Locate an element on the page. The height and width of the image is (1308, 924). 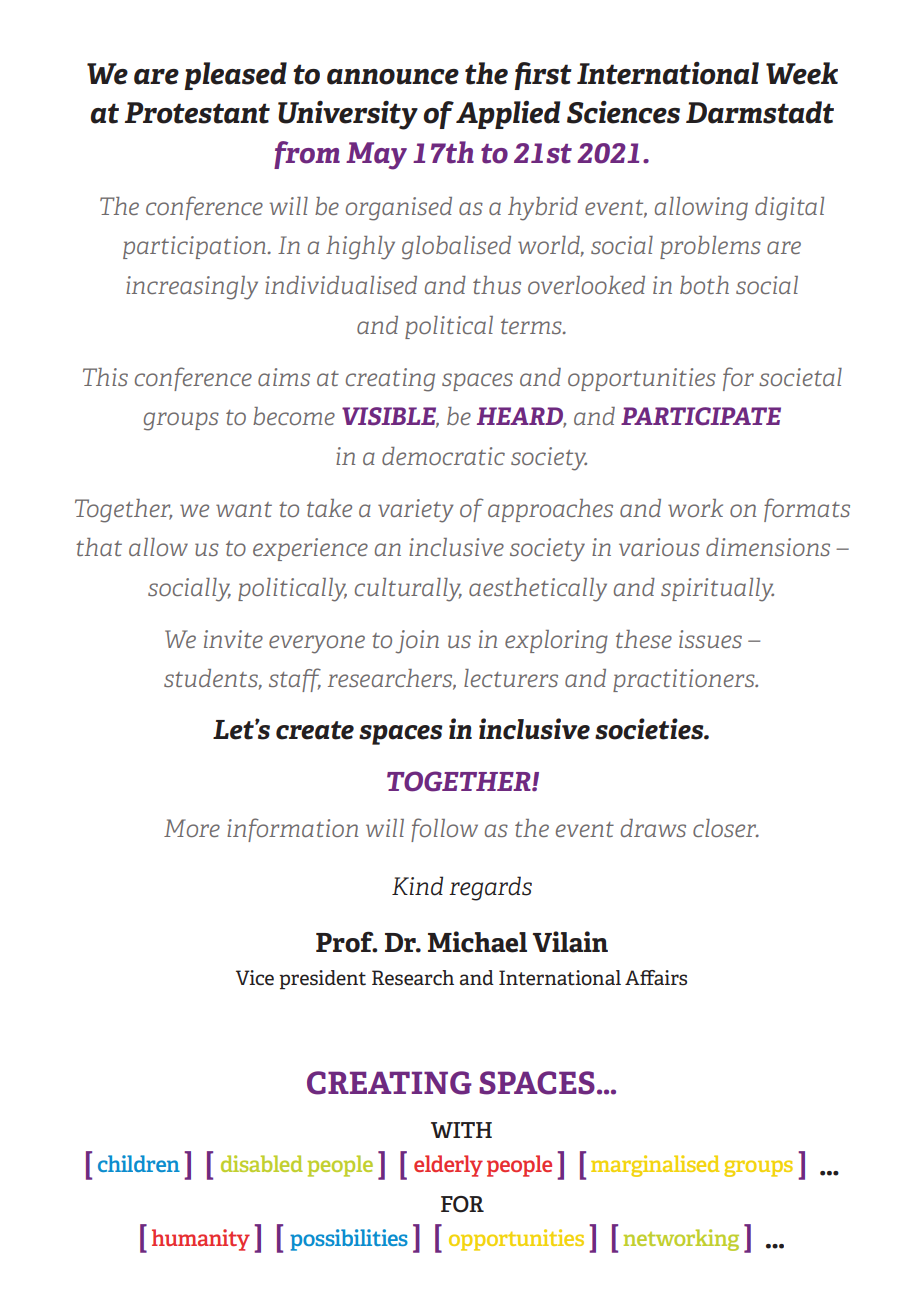
Protestant is located at coordinates (197, 113).
